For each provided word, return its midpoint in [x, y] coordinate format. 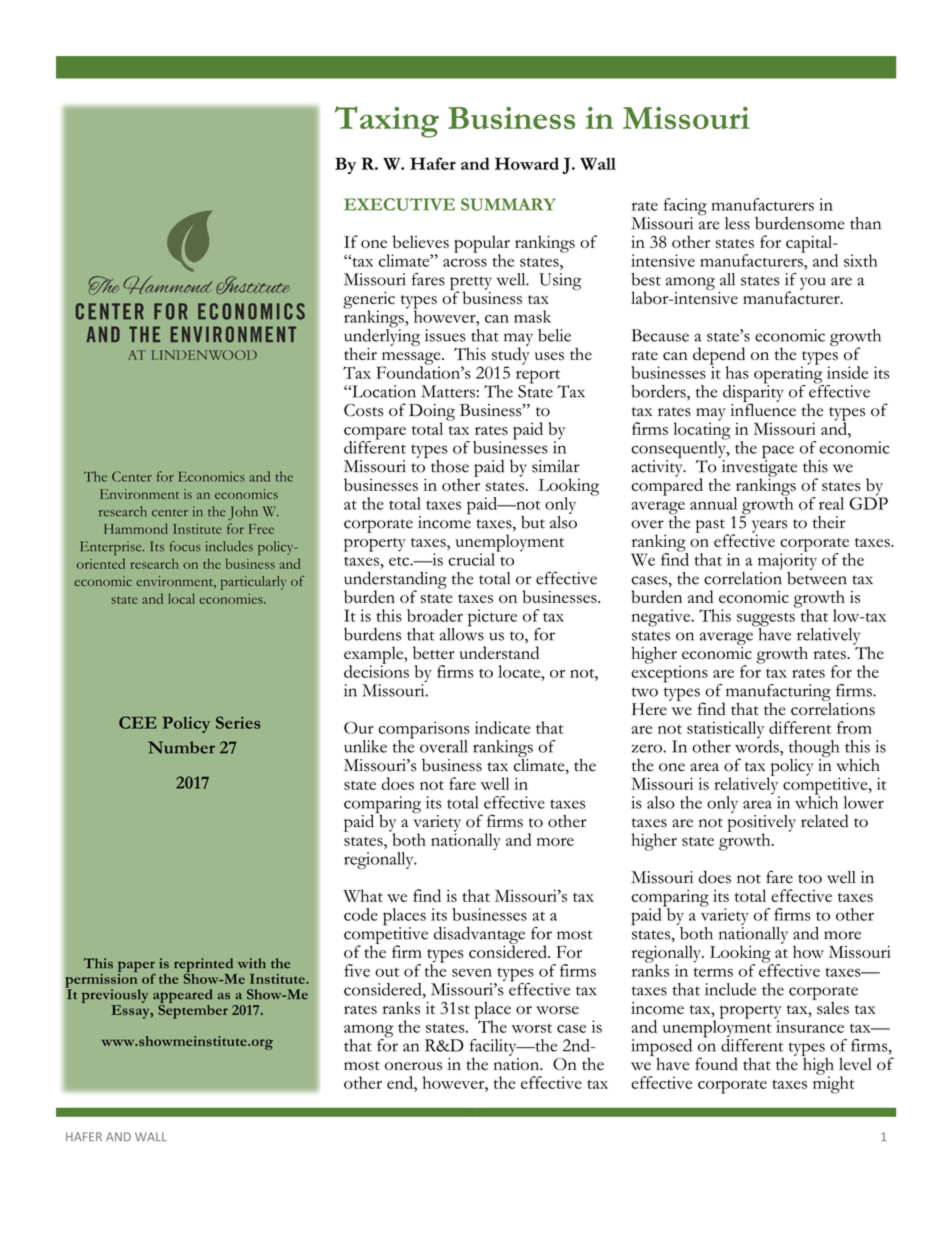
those [450, 466]
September [193, 1010]
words [758, 745]
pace [778, 453]
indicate [502, 727]
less [737, 223]
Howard [527, 163]
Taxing [387, 122]
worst [531, 1028]
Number [181, 747]
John [243, 513]
